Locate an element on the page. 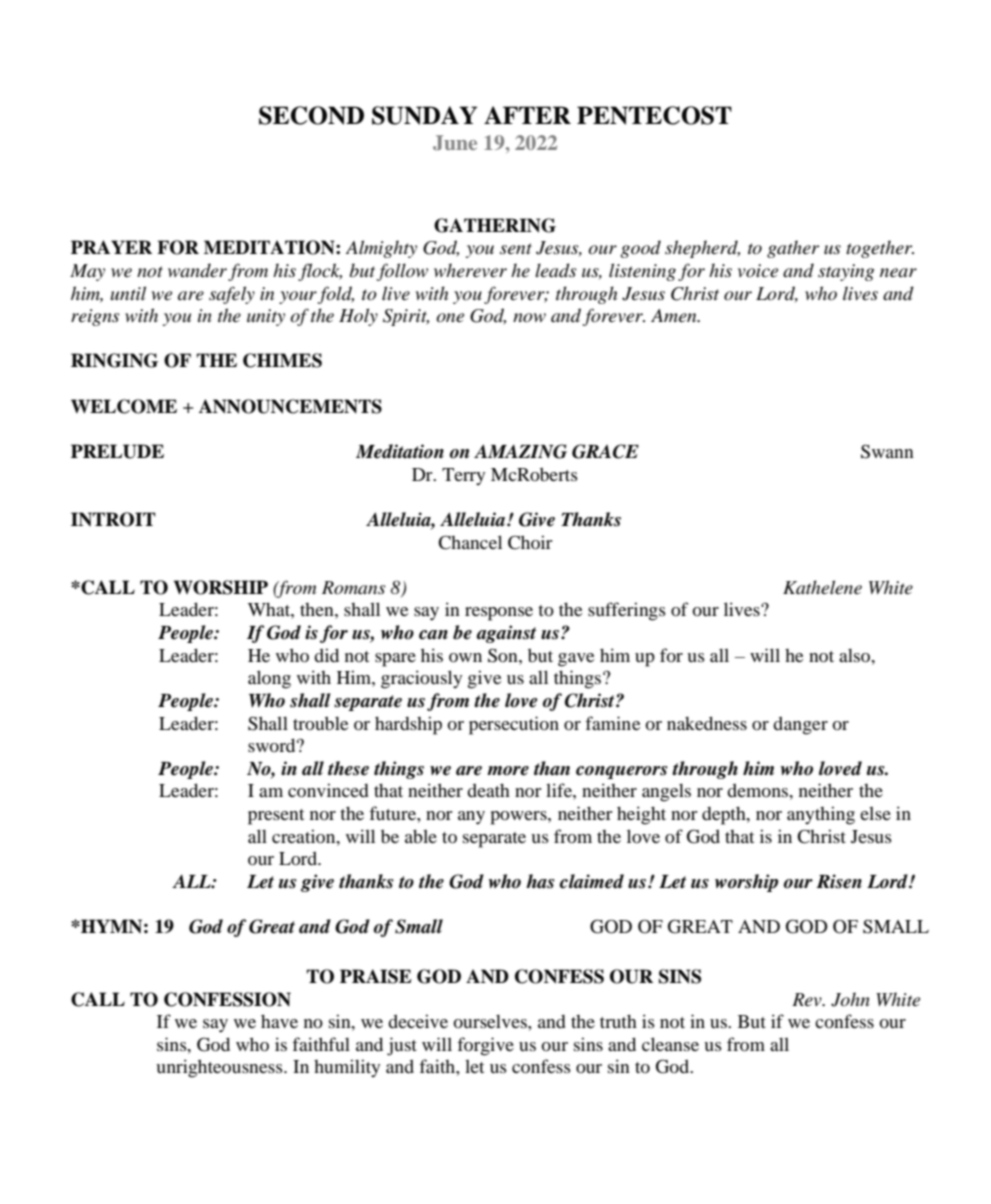 This document has width=991, height=1204. John is located at coordinates (850, 999).
